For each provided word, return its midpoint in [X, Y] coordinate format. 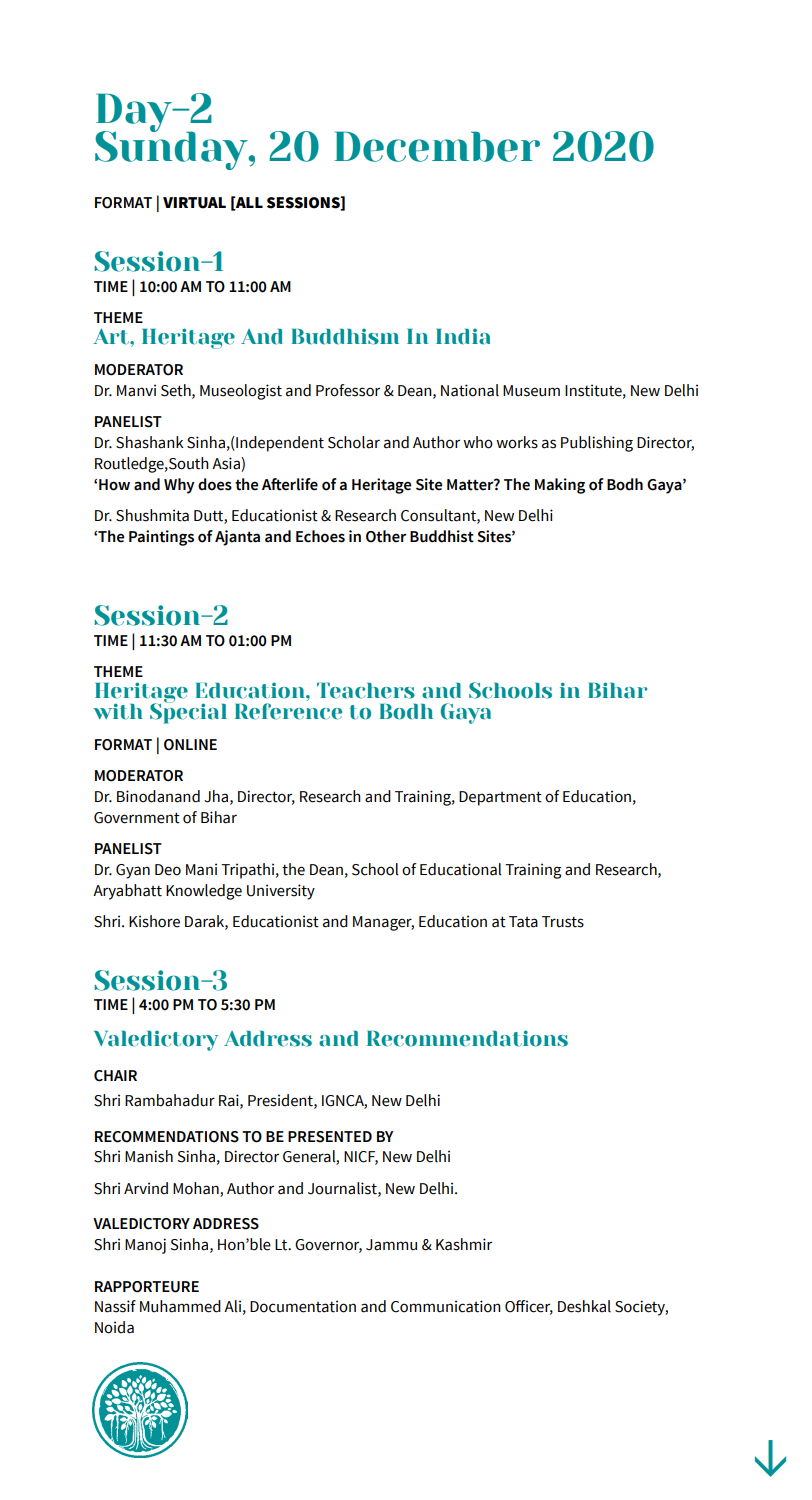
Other [386, 536]
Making [560, 486]
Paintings [161, 538]
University [281, 892]
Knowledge [204, 892]
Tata [523, 922]
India [463, 336]
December [437, 146]
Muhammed [180, 1306]
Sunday [172, 149]
